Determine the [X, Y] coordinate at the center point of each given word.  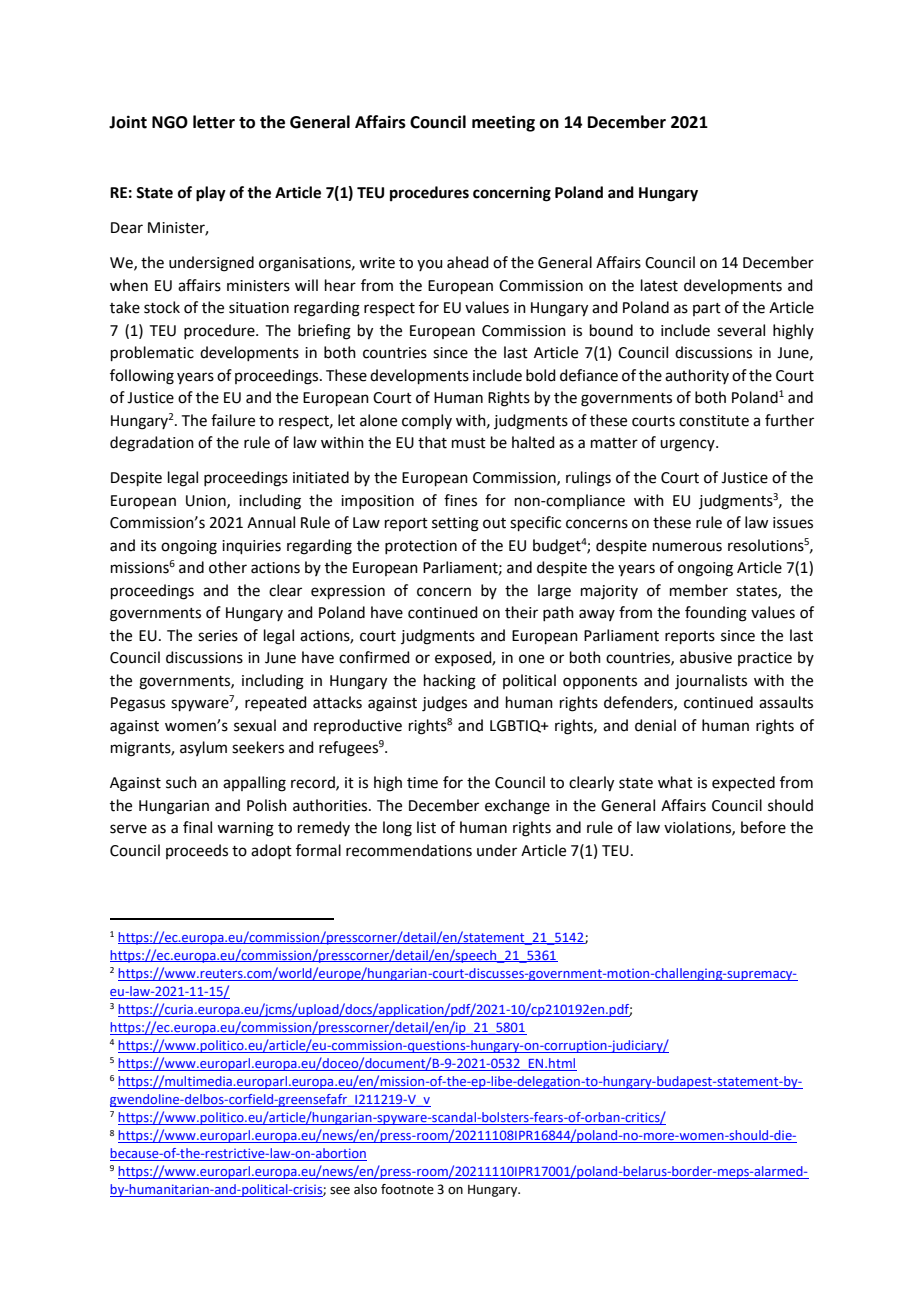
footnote [407, 1189]
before [763, 827]
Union [207, 501]
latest [659, 285]
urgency [688, 445]
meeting [503, 123]
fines [460, 500]
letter [214, 122]
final [197, 827]
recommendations [409, 850]
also [365, 1189]
